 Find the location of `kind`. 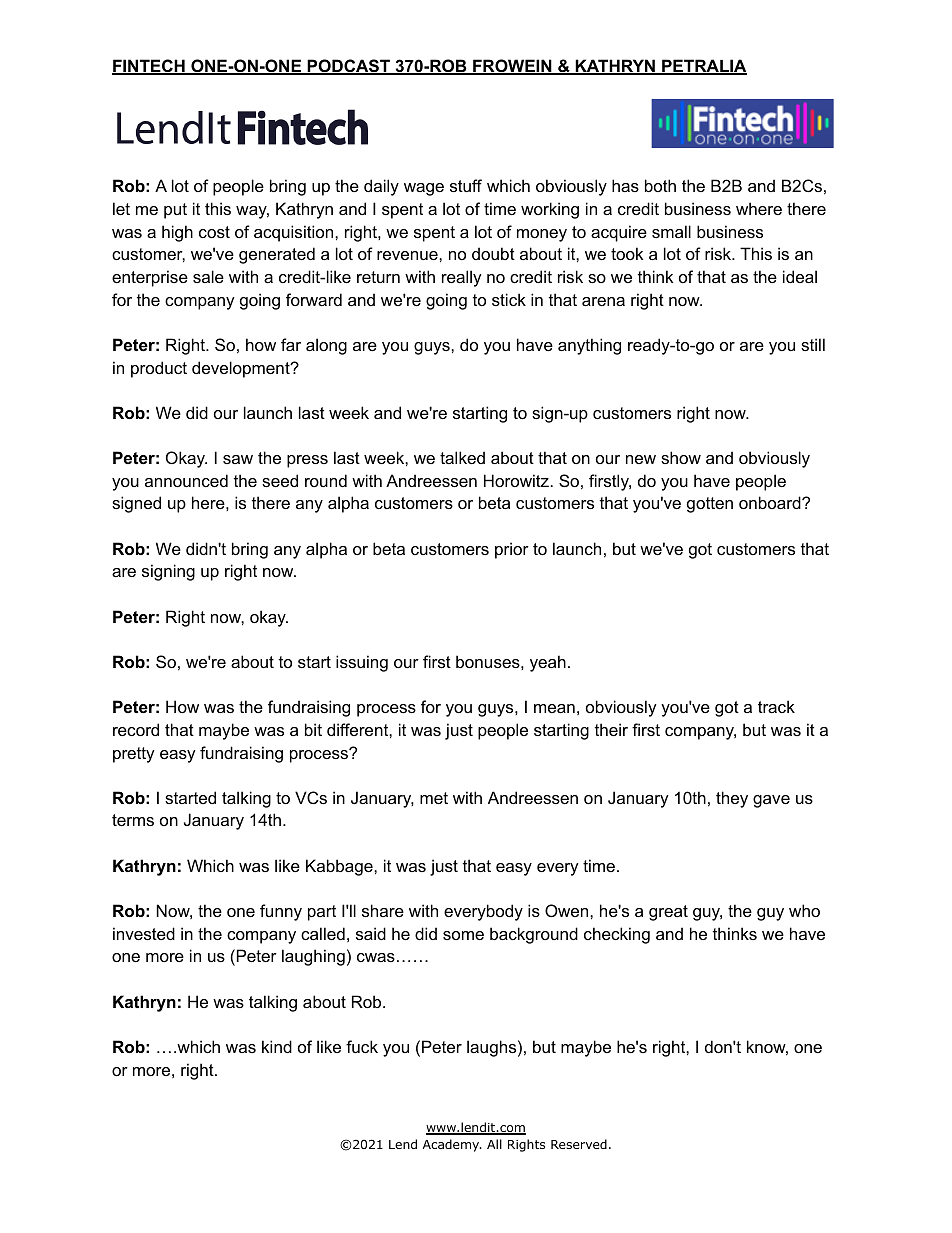

kind is located at coordinates (277, 1046).
